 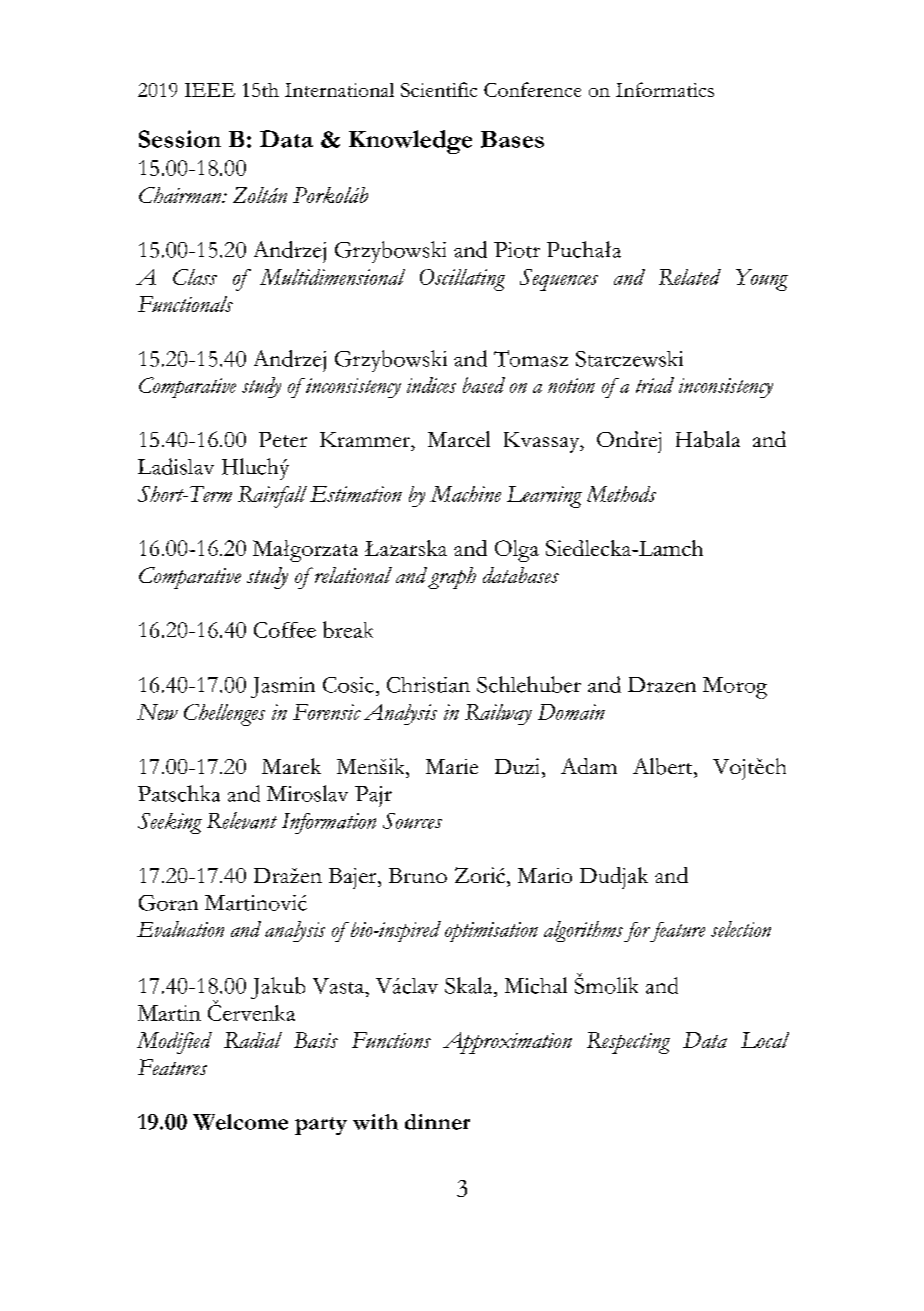 I want to click on Scientific, so click(x=439, y=89).
